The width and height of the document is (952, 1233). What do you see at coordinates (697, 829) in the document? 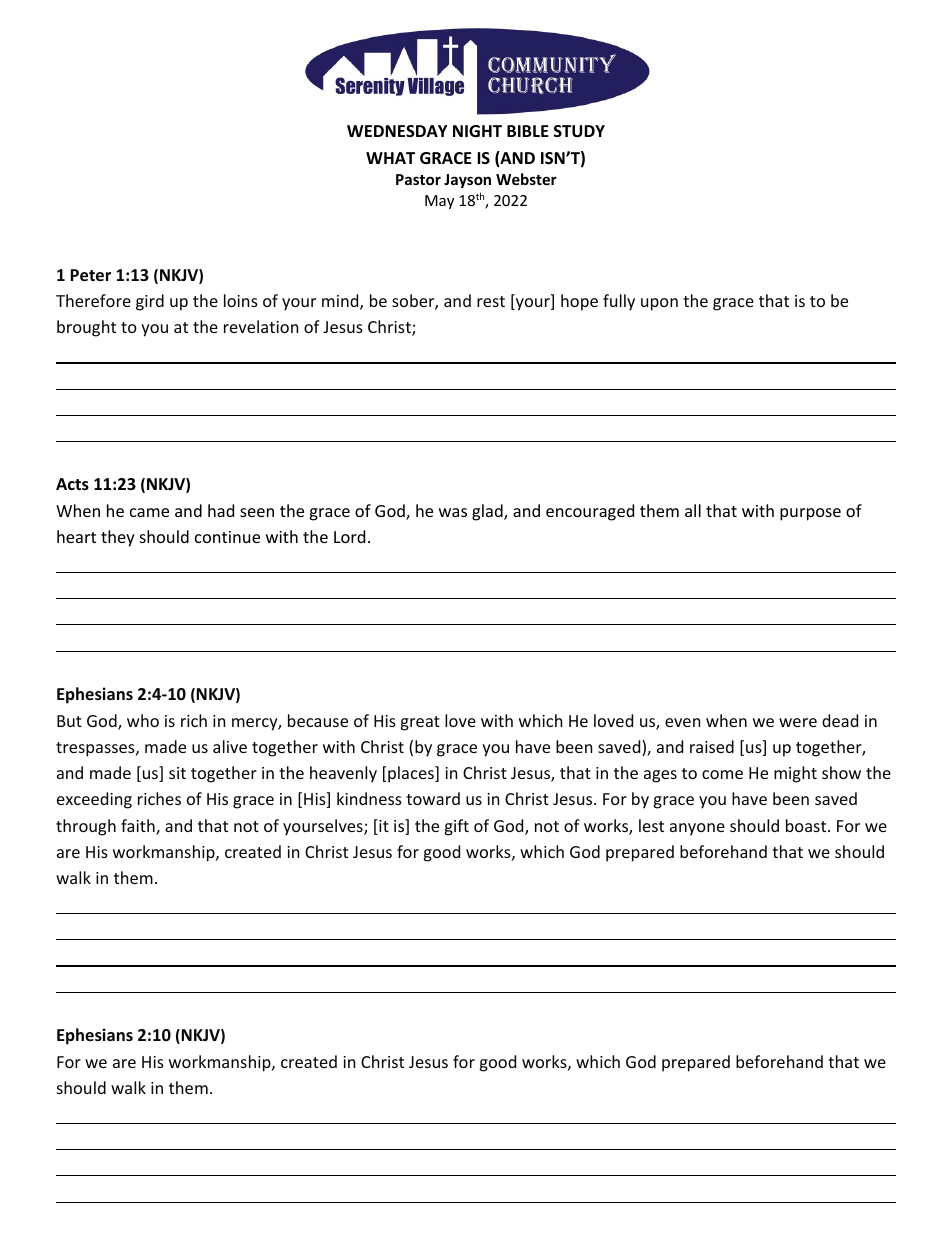
I see `anyone` at bounding box center [697, 829].
